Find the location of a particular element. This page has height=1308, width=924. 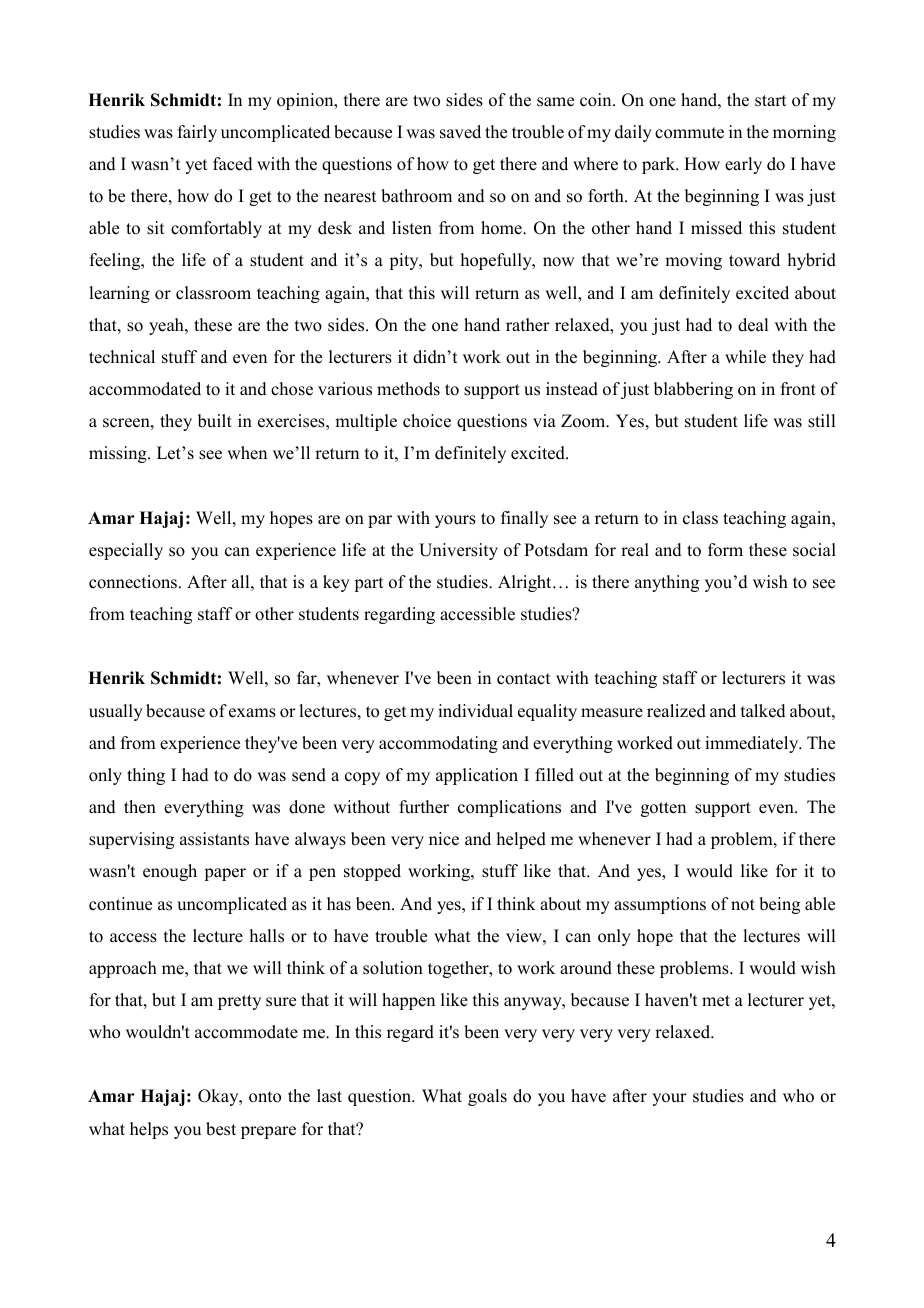

goals is located at coordinates (487, 1097).
